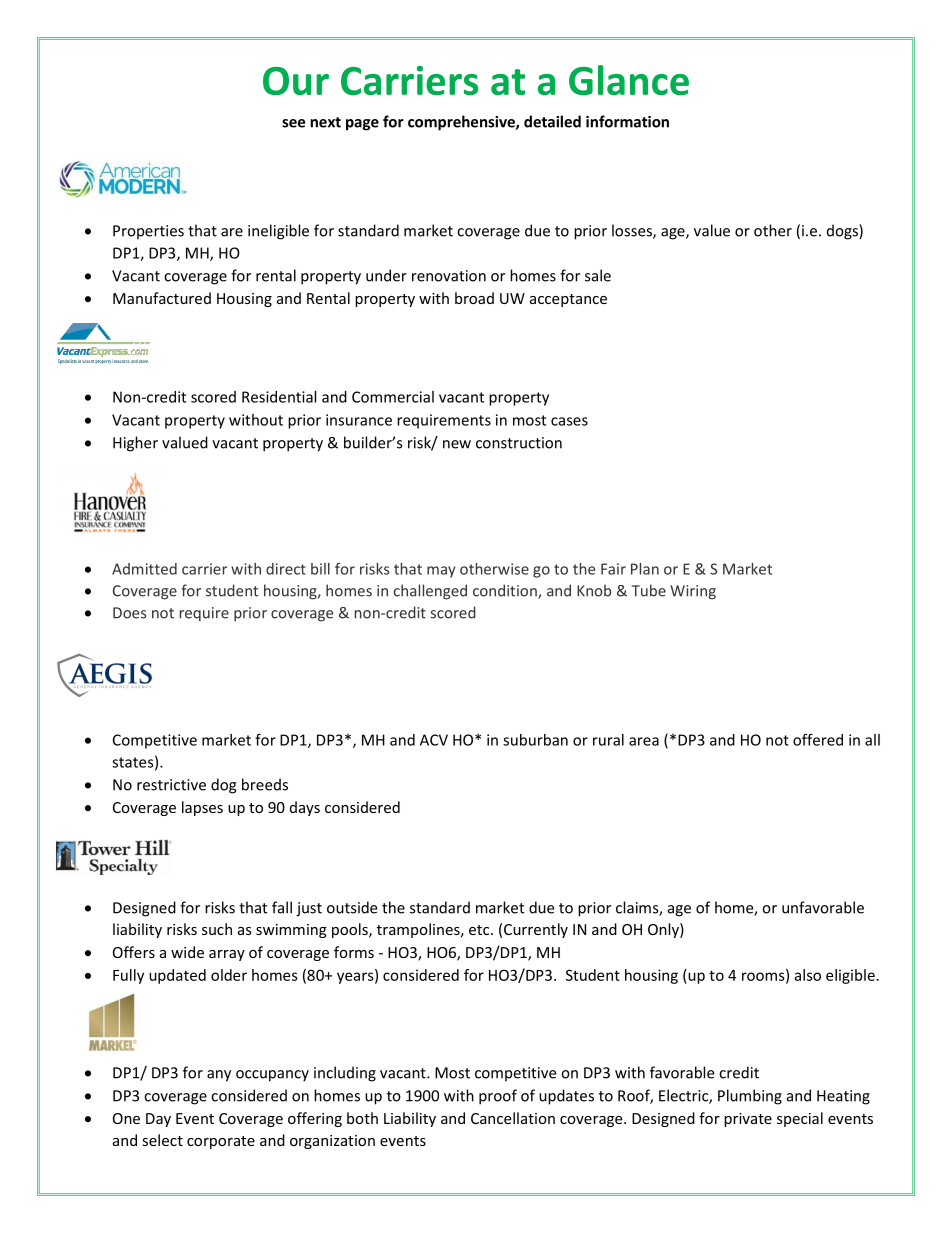 This screenshot has width=952, height=1233. Describe the element at coordinates (627, 121) in the screenshot. I see `information` at that location.
